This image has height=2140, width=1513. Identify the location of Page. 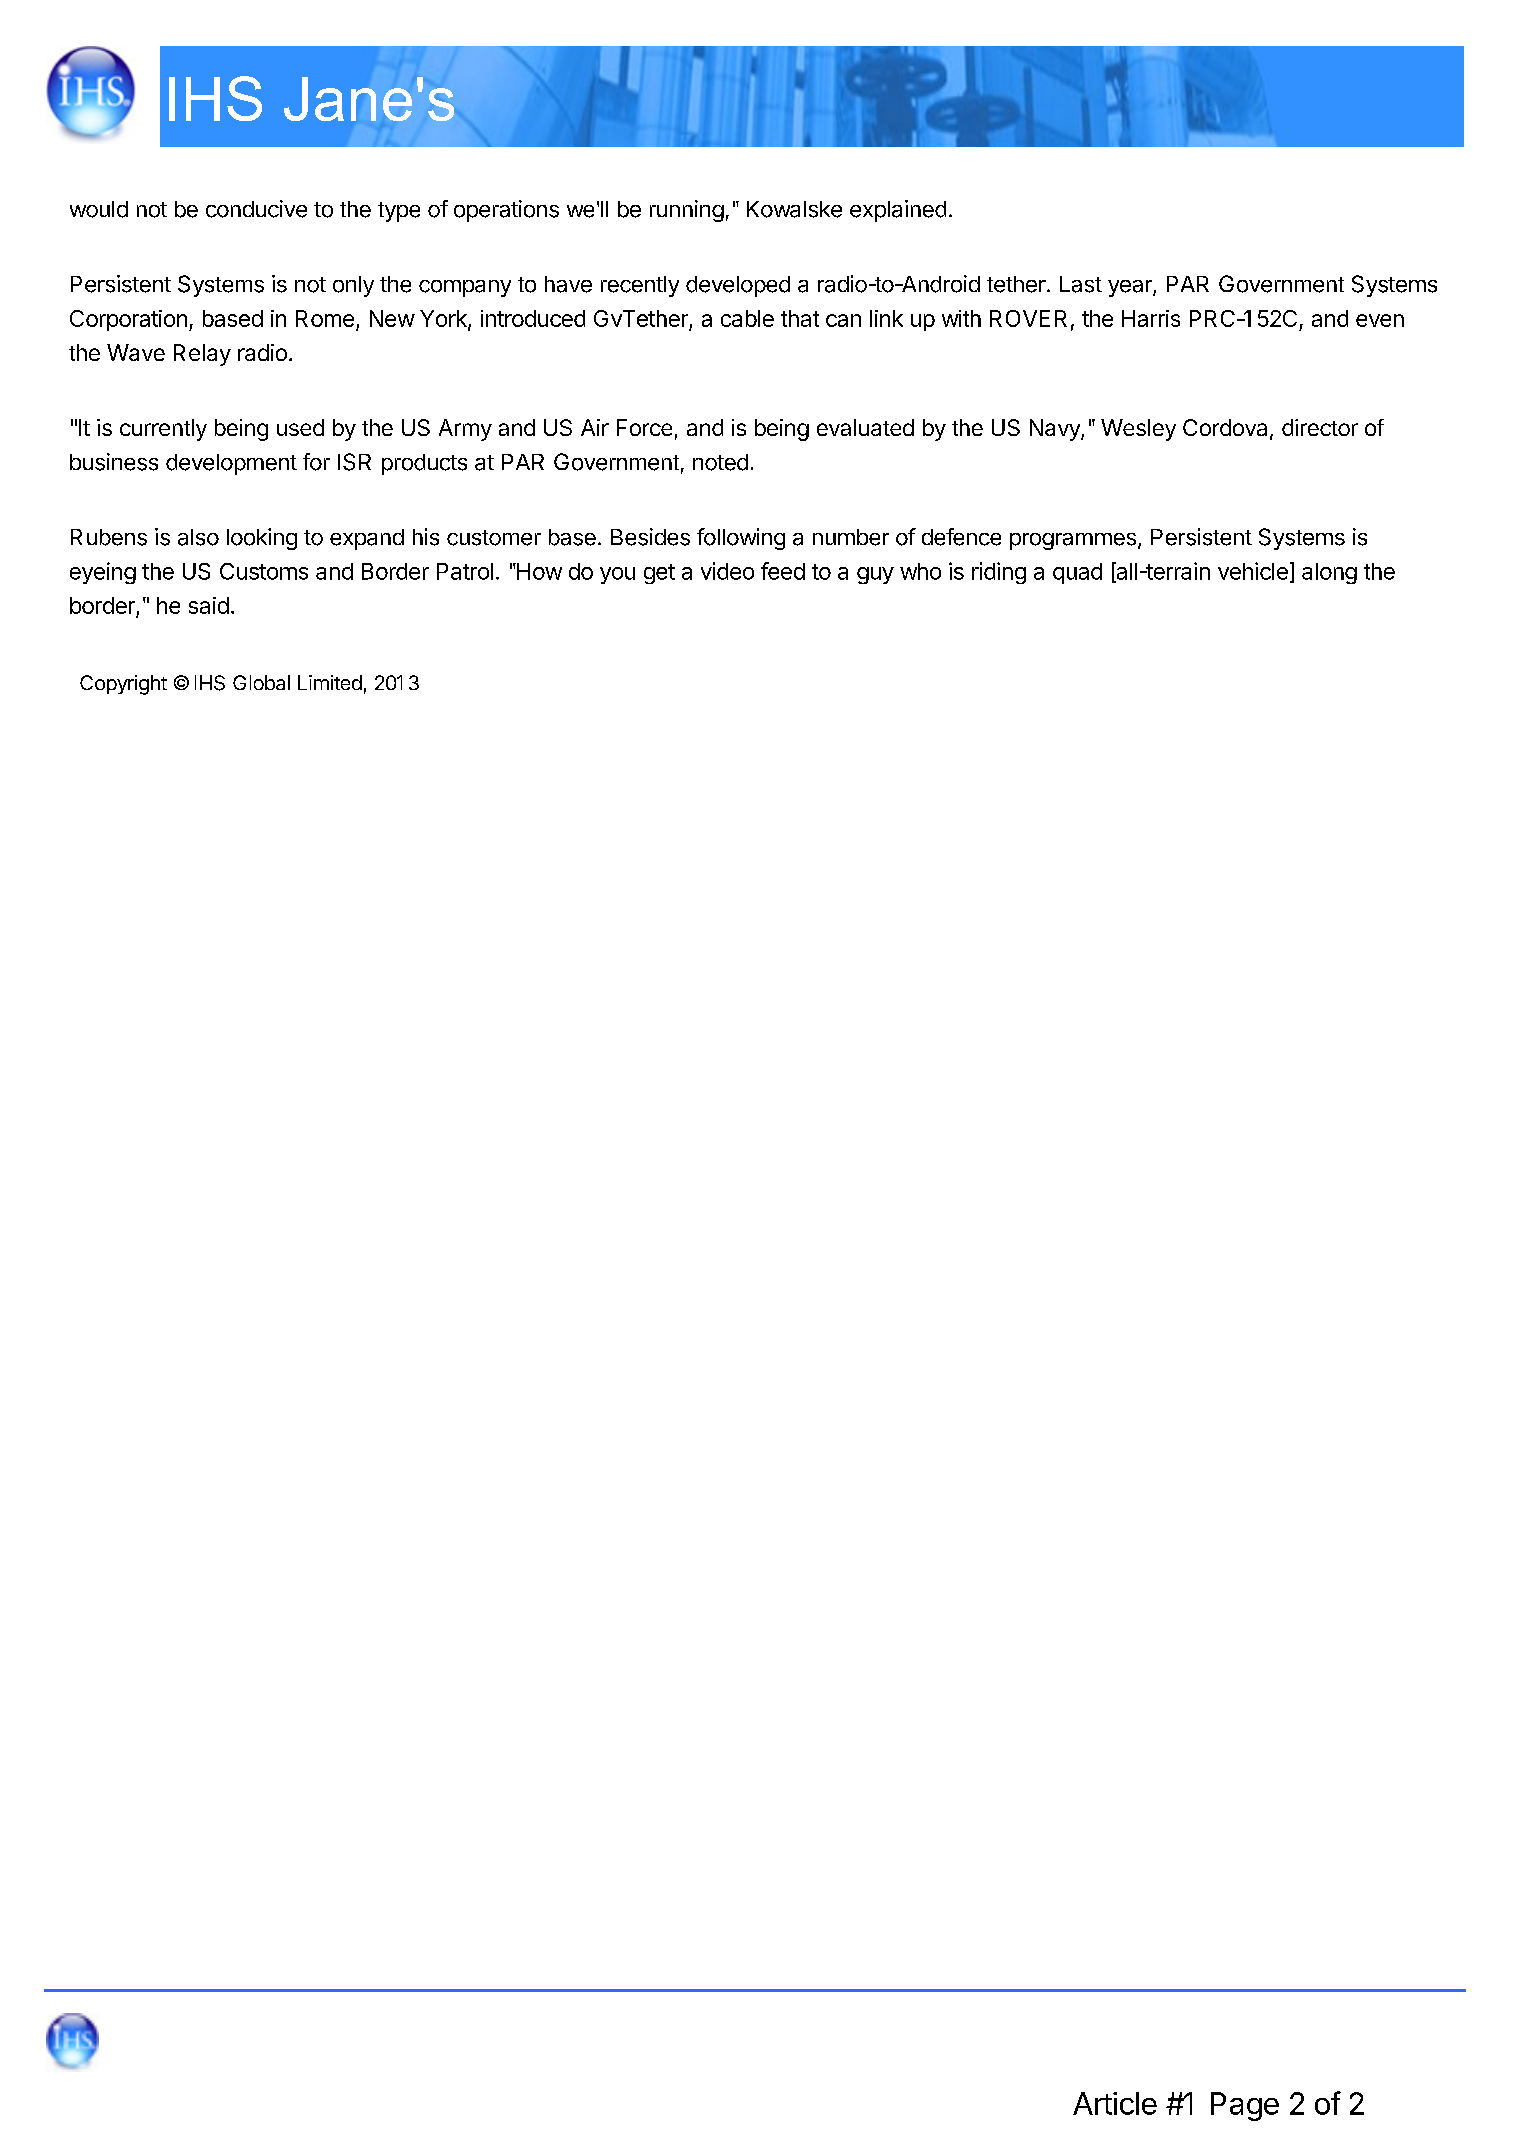
(1245, 2106).
